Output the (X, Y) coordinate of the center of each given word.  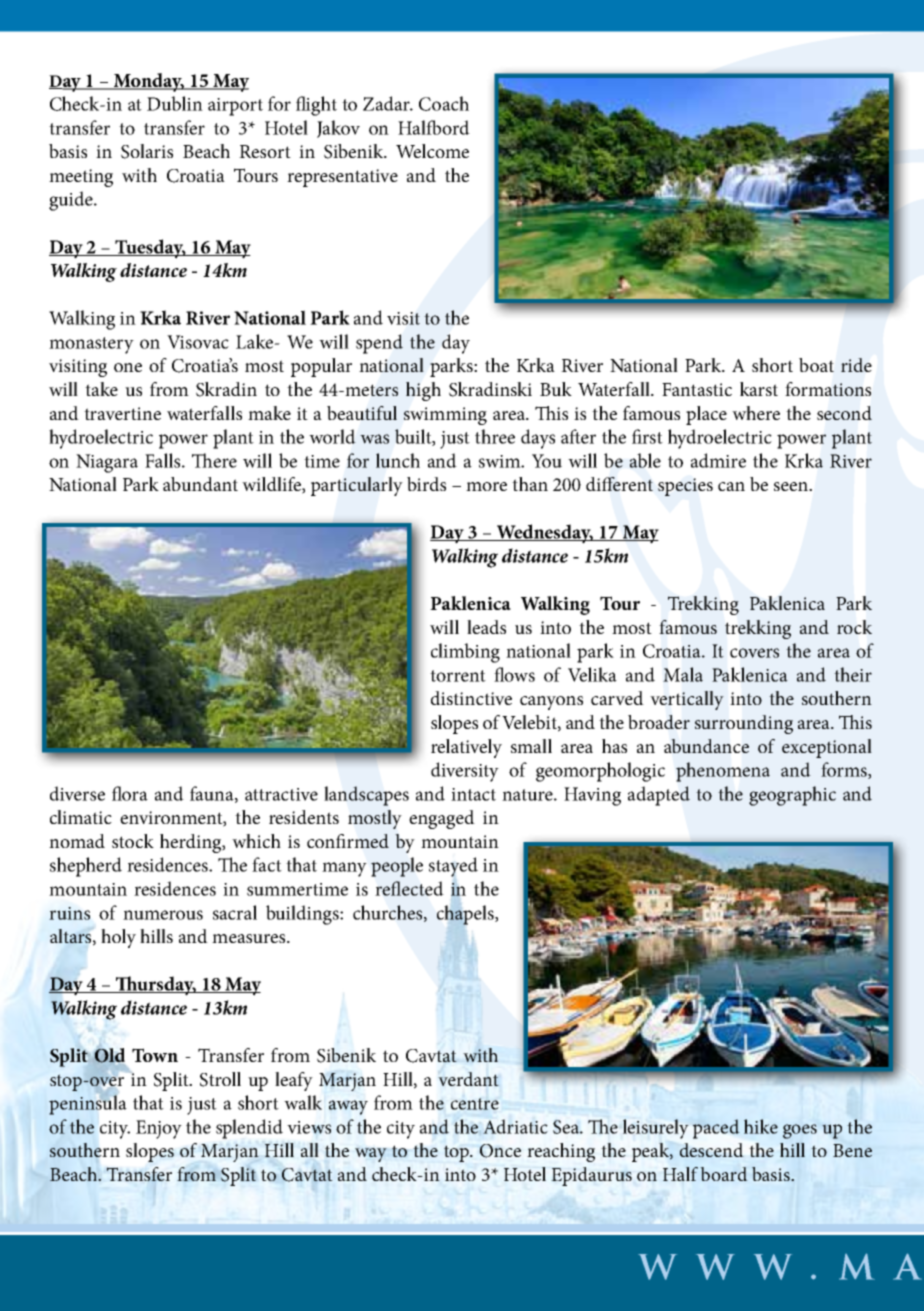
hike (761, 1126)
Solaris (147, 151)
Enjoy (159, 1129)
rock (854, 627)
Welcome (432, 151)
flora (130, 793)
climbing (465, 653)
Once (500, 1151)
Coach (444, 103)
